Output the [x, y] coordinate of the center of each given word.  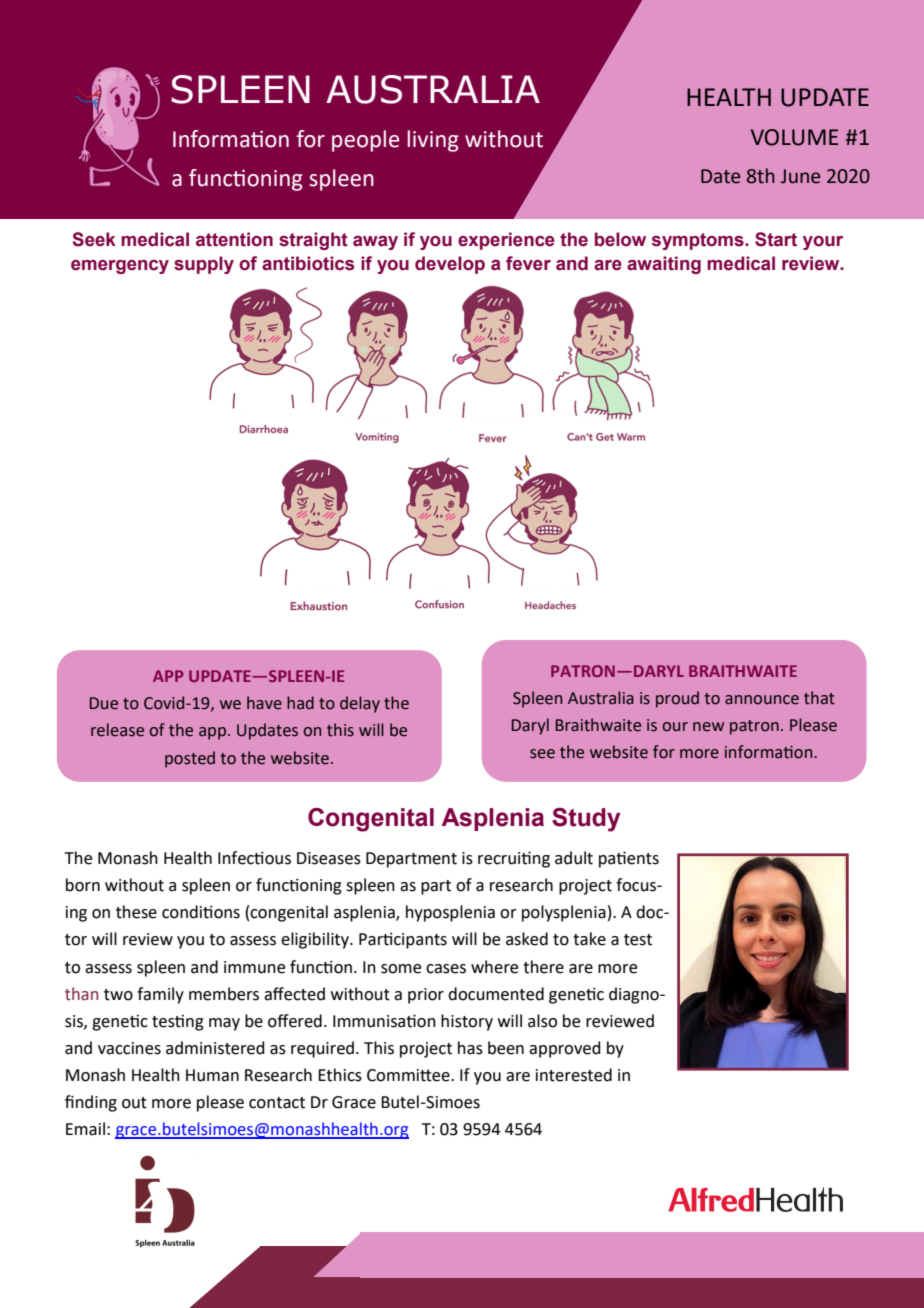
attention [234, 239]
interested [574, 1075]
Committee [409, 1075]
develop [450, 265]
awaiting [664, 265]
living [433, 141]
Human [212, 1075]
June [800, 176]
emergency [120, 267]
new [708, 727]
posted [190, 759]
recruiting [514, 859]
